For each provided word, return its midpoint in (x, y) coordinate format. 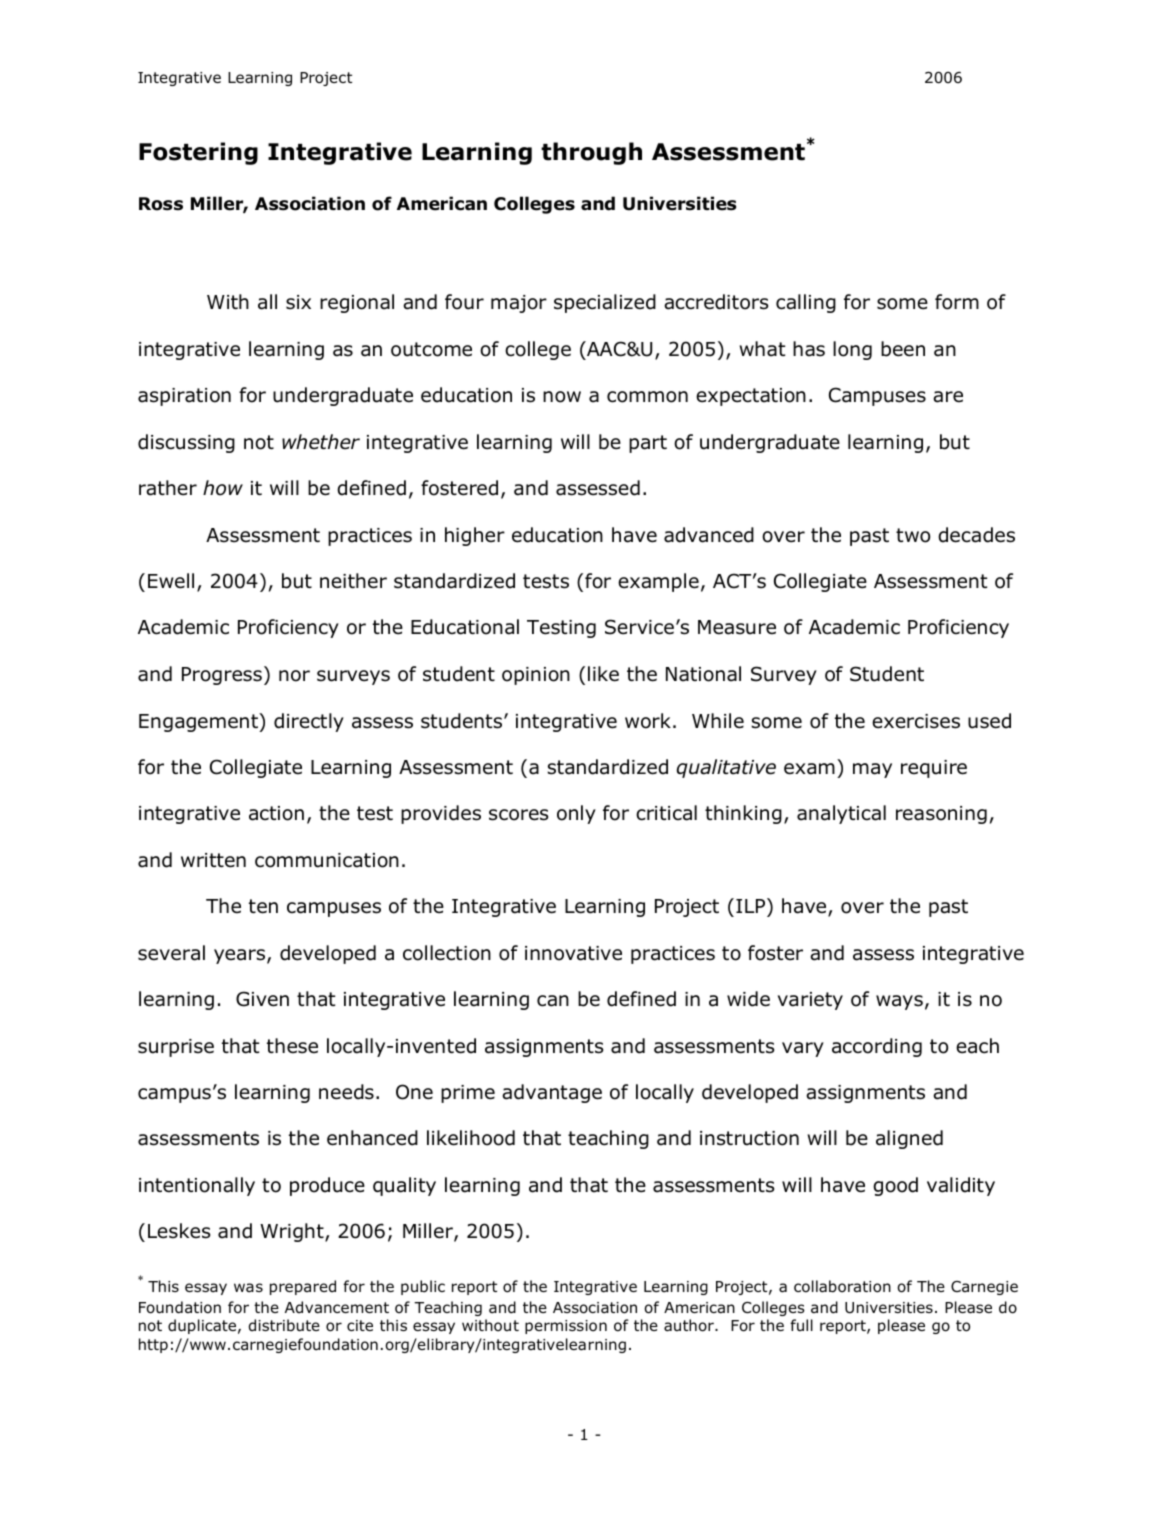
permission (566, 1327)
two (913, 535)
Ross (161, 204)
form (957, 302)
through (591, 153)
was (248, 1287)
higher (475, 536)
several (171, 953)
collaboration (842, 1286)
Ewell (171, 581)
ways (899, 1002)
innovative (573, 953)
